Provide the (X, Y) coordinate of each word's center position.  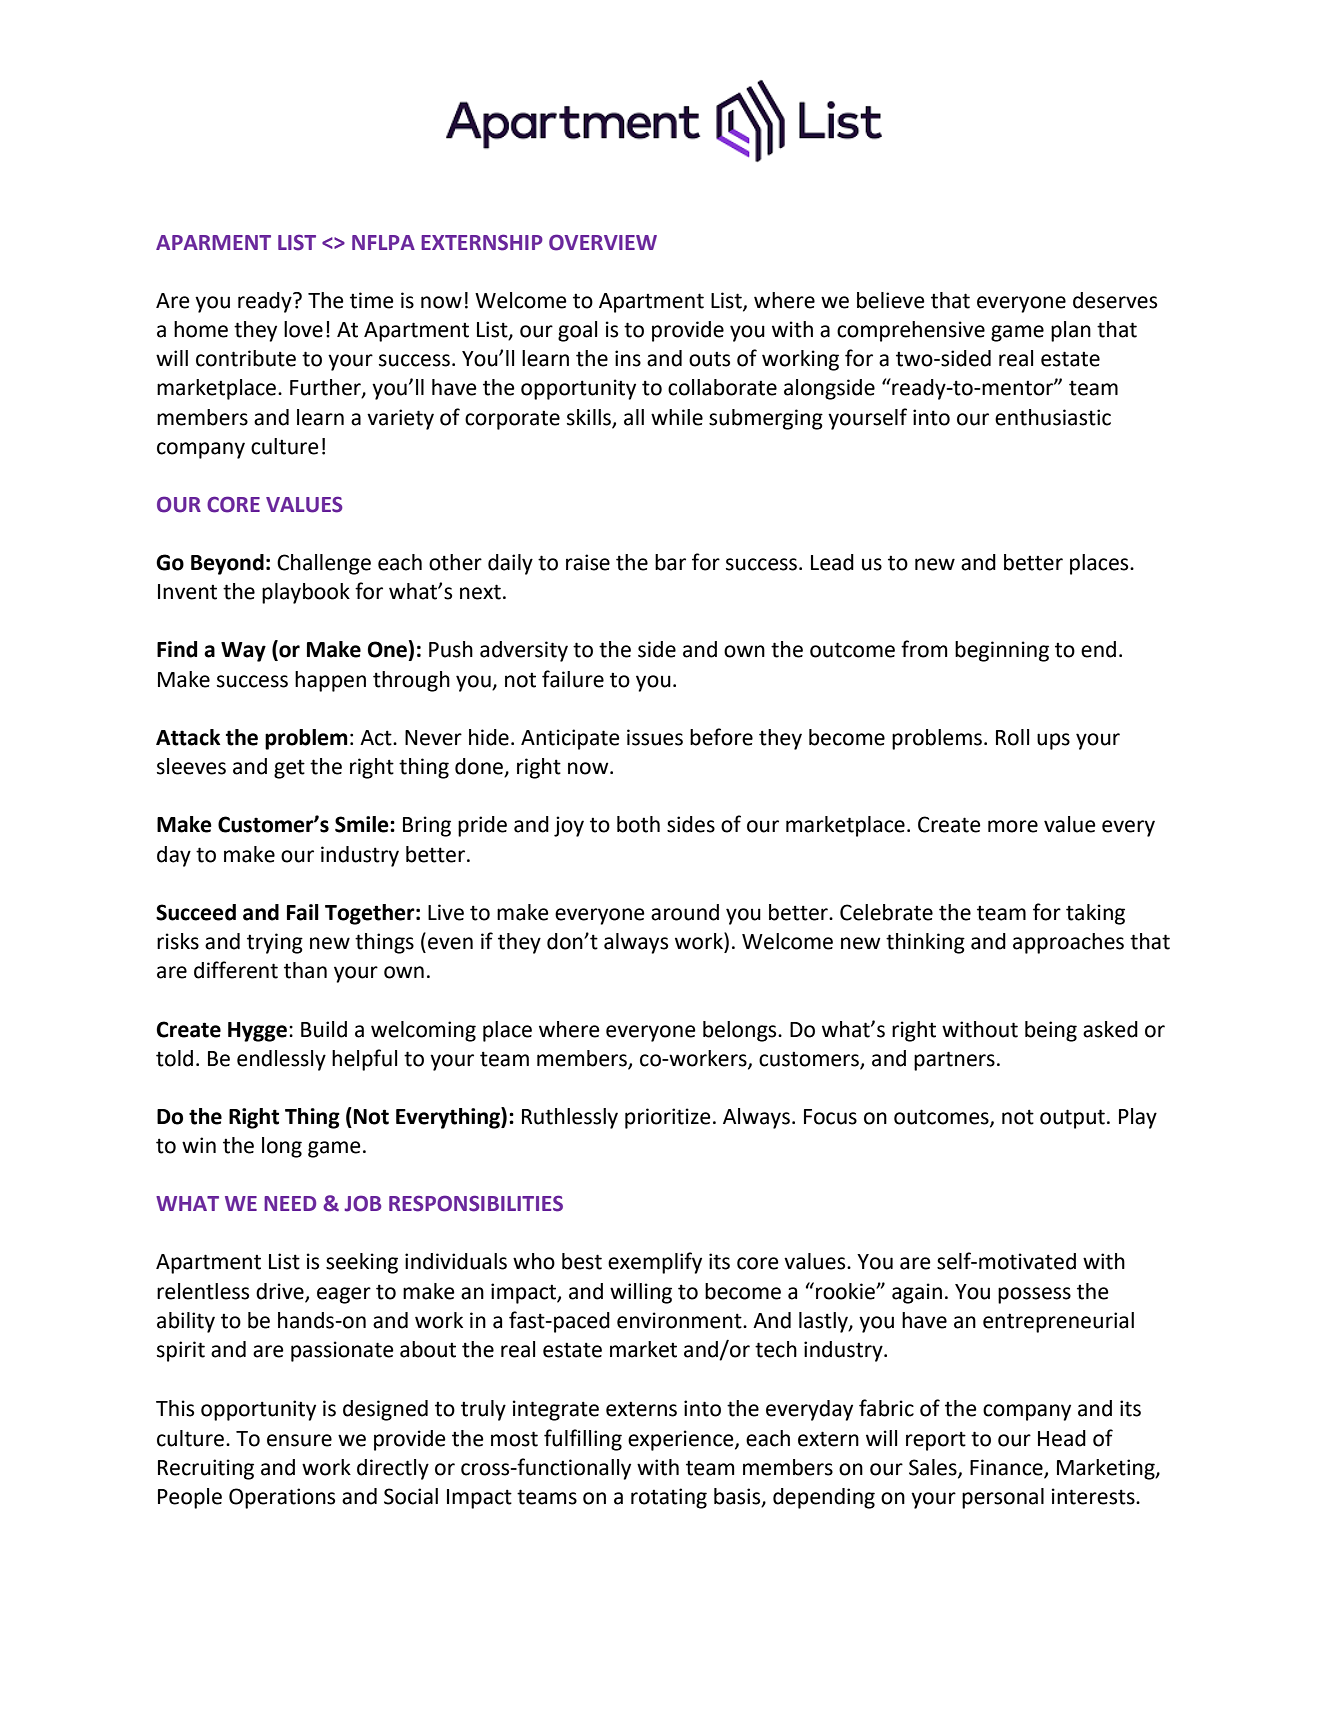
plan (1071, 331)
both (638, 824)
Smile (363, 824)
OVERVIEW (603, 242)
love (303, 329)
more (1013, 826)
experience (682, 1440)
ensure (299, 1440)
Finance (1007, 1468)
